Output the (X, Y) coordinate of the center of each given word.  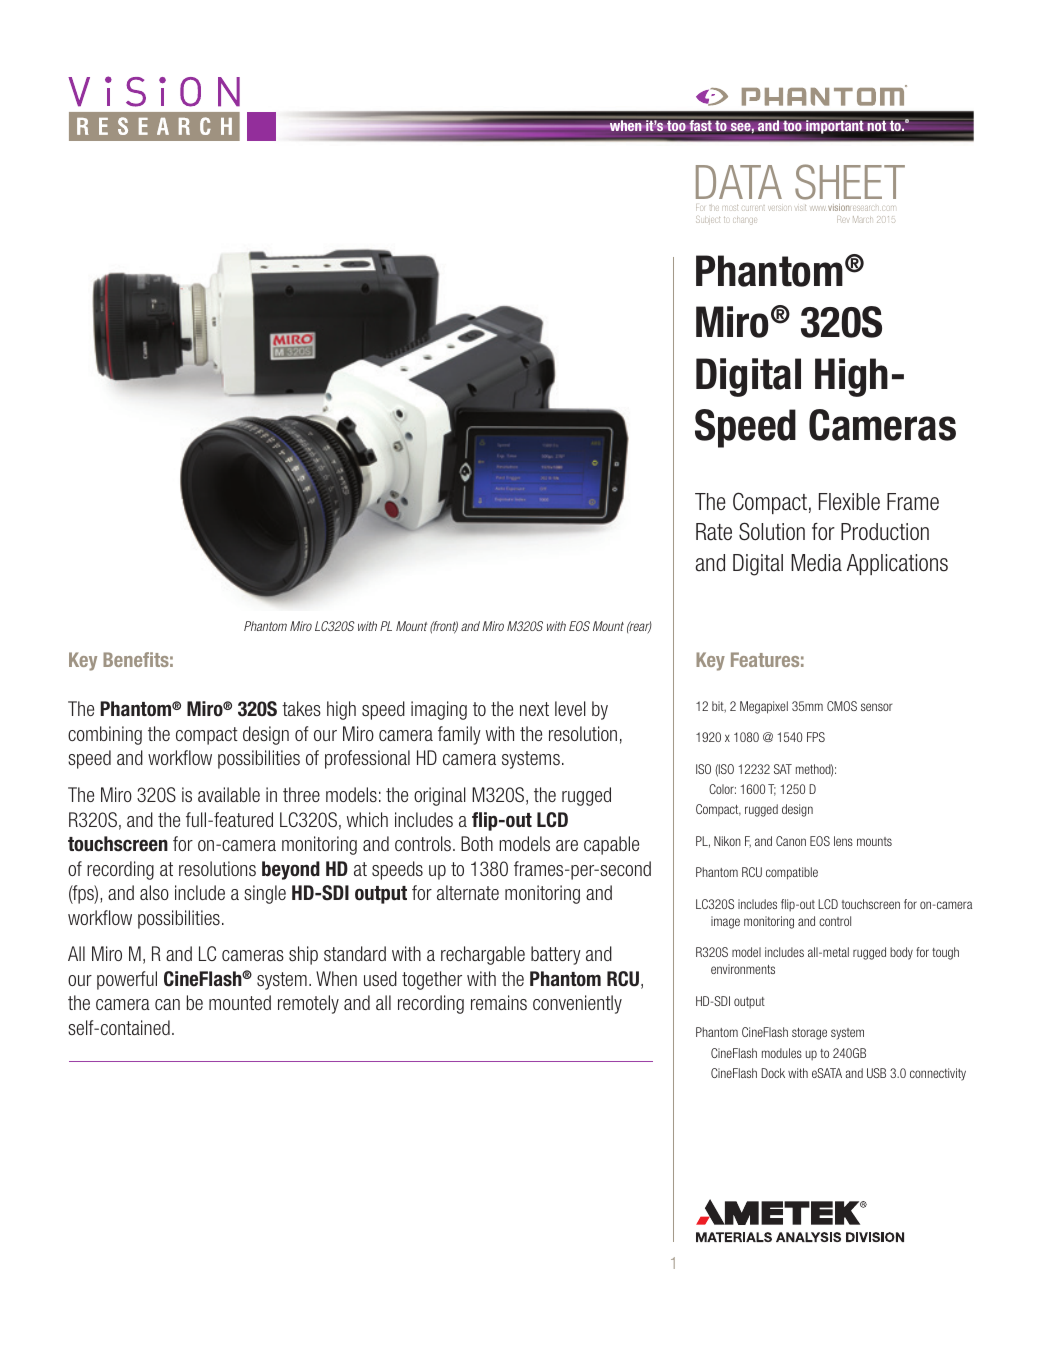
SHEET (850, 182)
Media (816, 563)
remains (499, 1002)
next (534, 709)
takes (301, 708)
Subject (708, 219)
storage (809, 1034)
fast (700, 126)
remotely (308, 1004)
